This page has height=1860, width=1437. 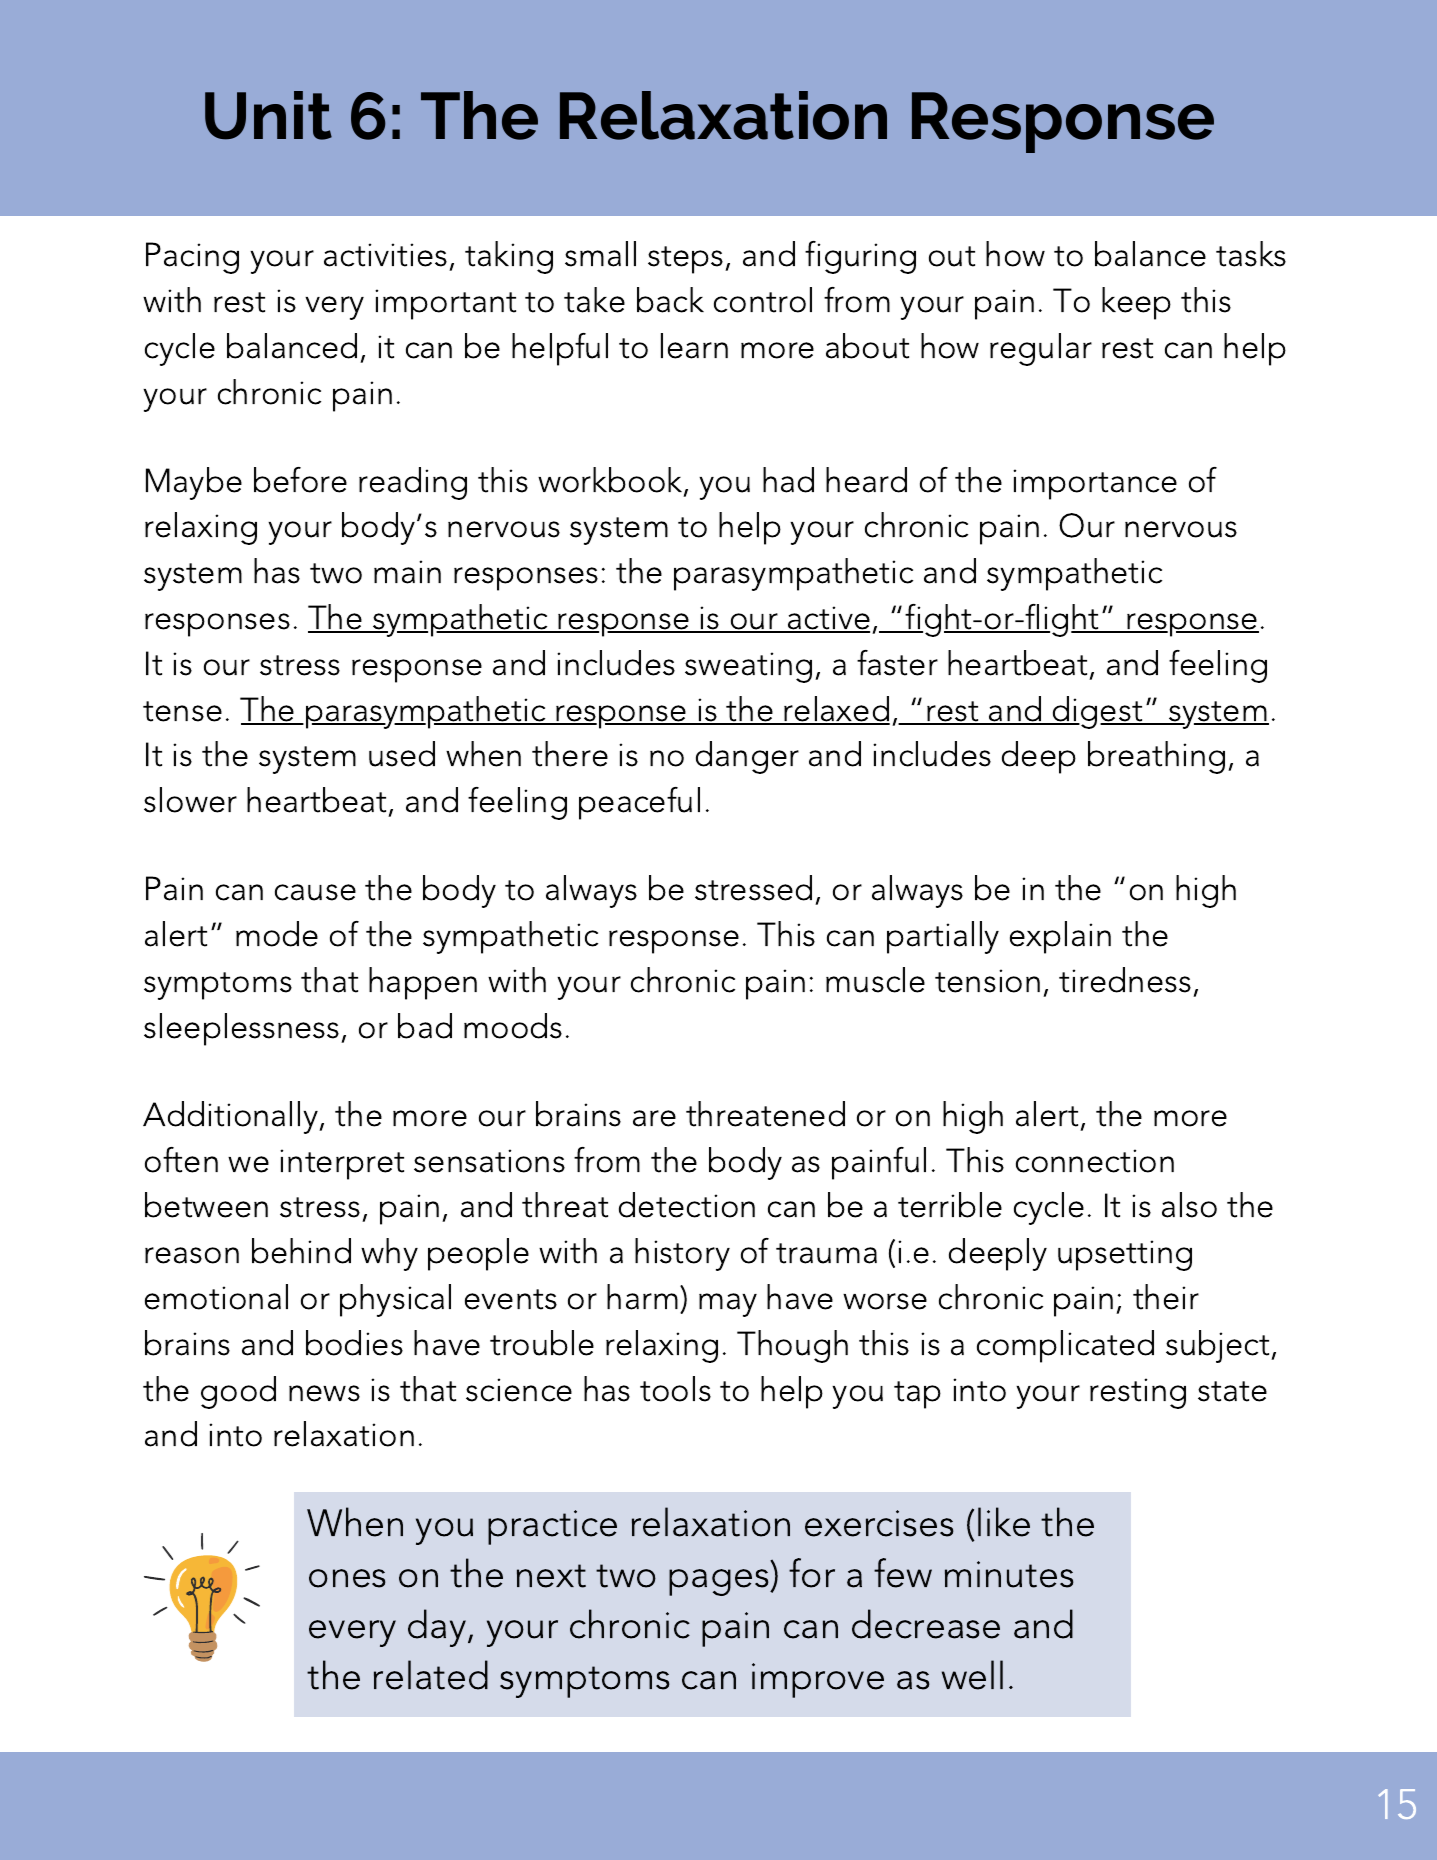 What do you see at coordinates (407, 572) in the page?
I see `main` at bounding box center [407, 572].
